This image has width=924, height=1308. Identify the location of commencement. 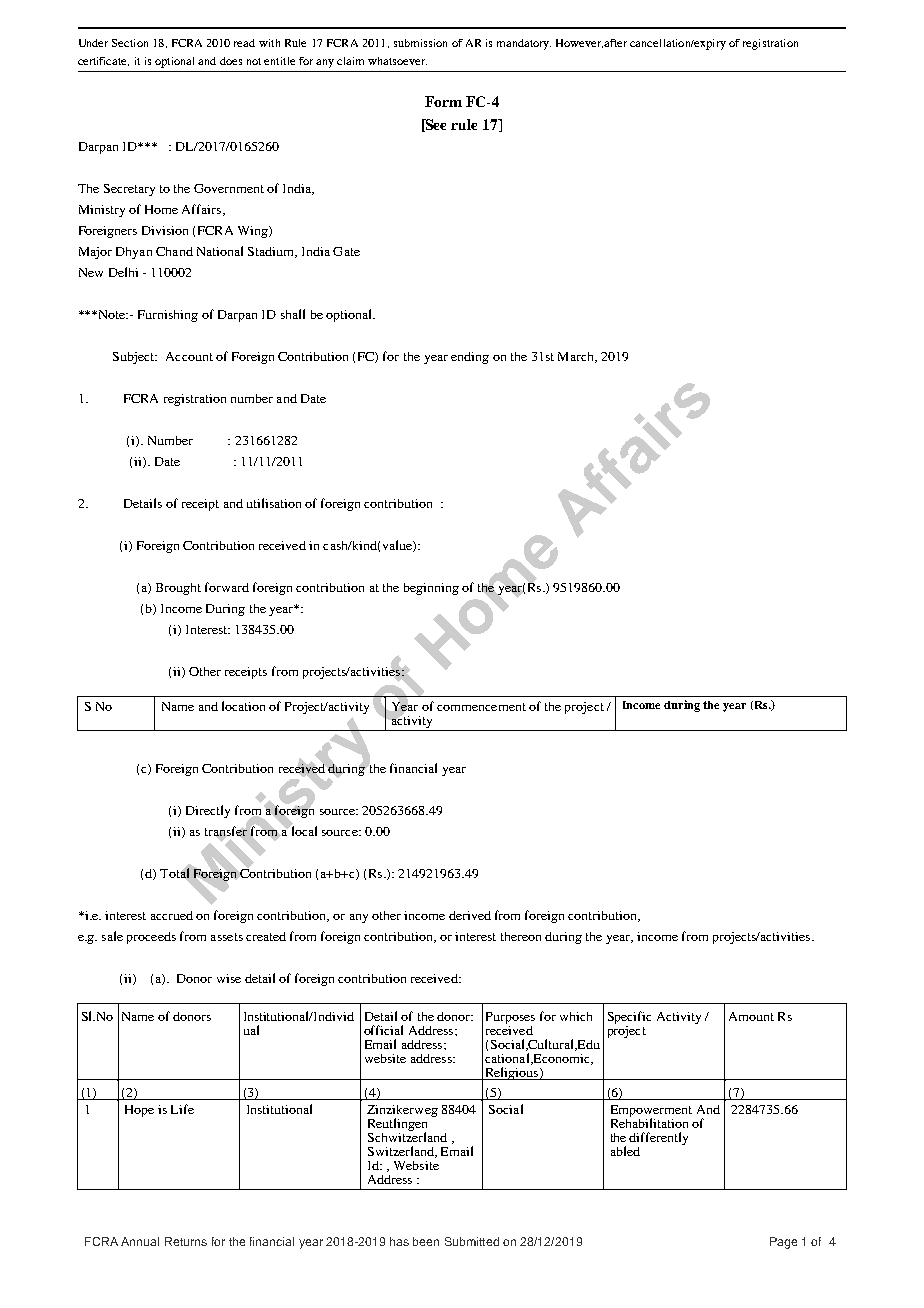
(481, 707).
